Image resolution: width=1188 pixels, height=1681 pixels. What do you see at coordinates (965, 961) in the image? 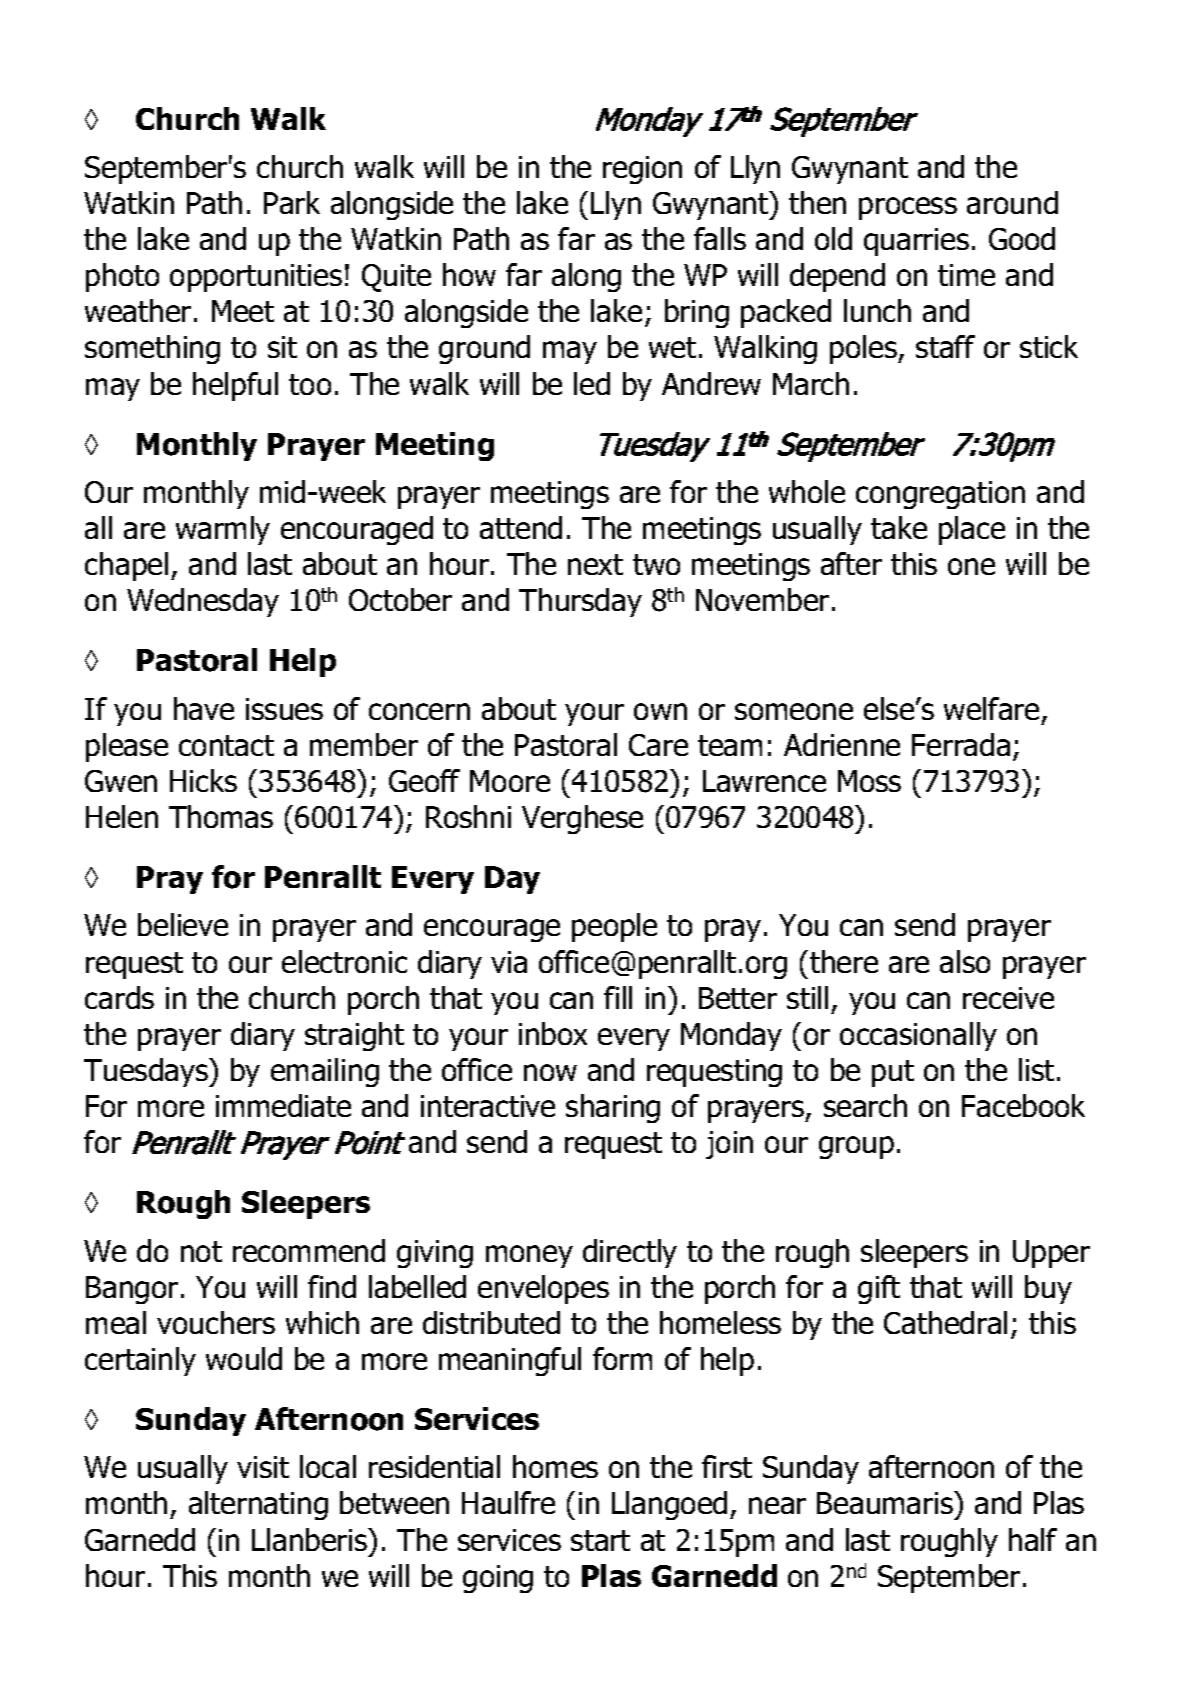
I see `also` at bounding box center [965, 961].
